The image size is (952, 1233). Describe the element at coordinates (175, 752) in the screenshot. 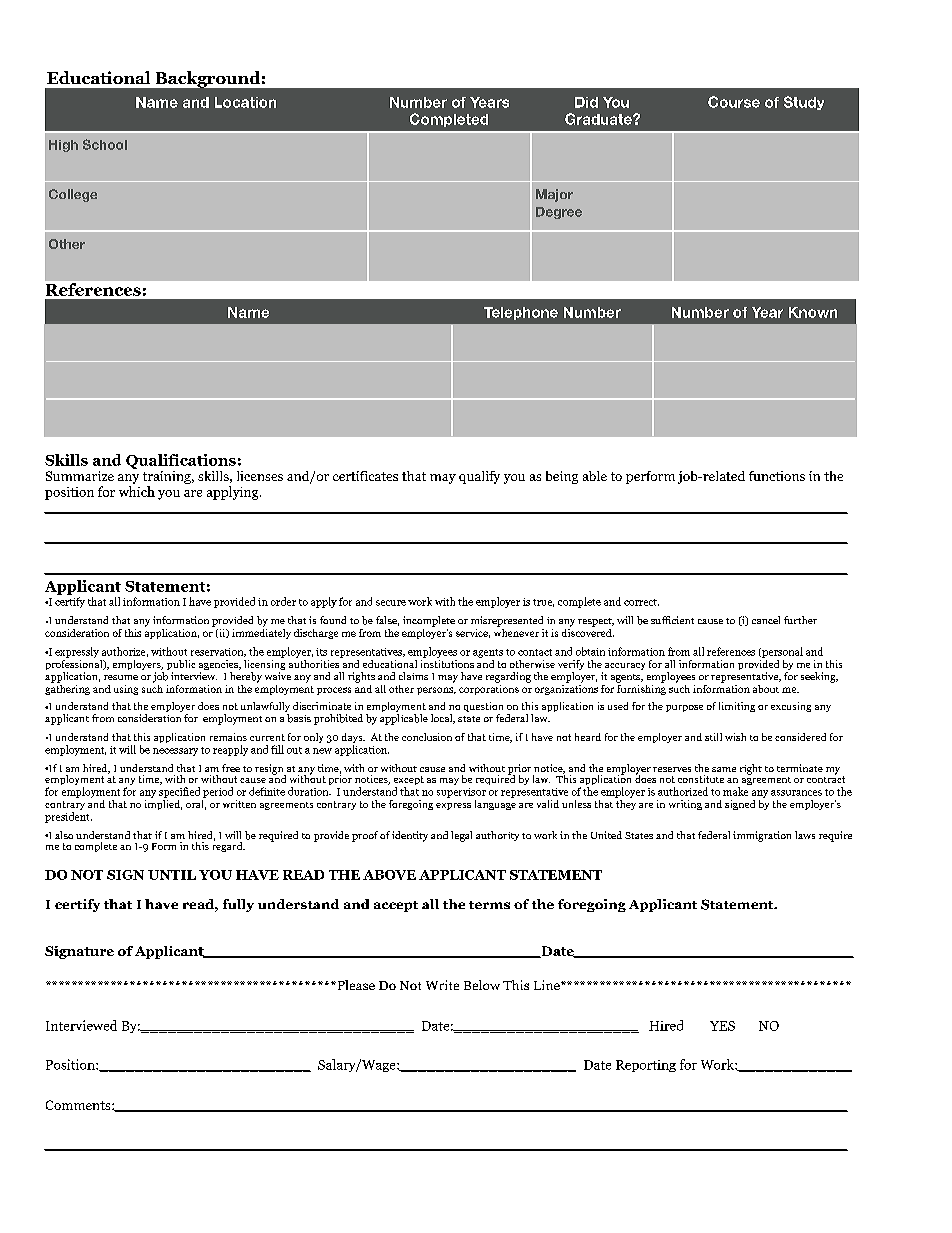

I see `necessary` at that location.
